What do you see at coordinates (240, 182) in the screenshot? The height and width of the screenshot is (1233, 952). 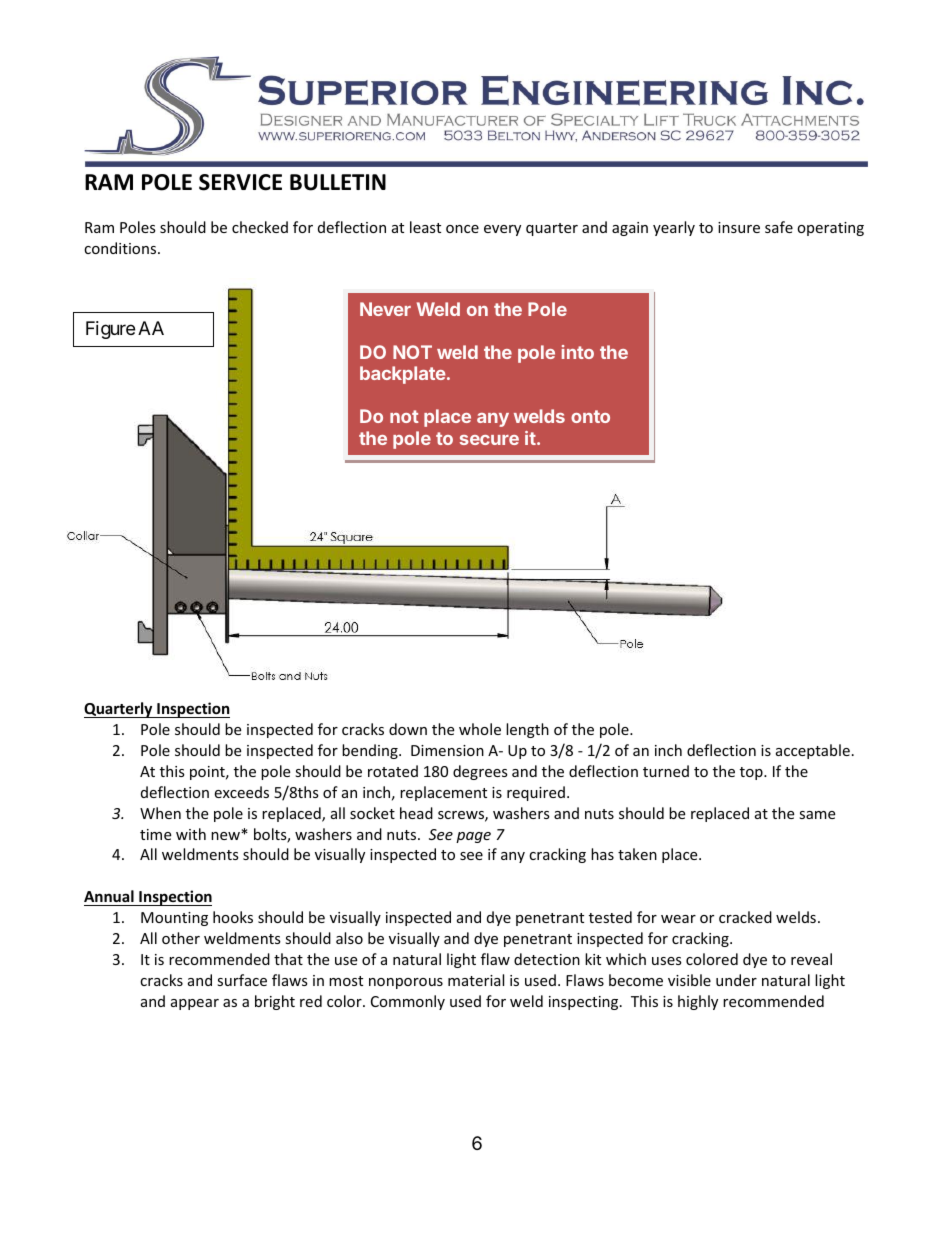 I see `SERVICE` at bounding box center [240, 182].
